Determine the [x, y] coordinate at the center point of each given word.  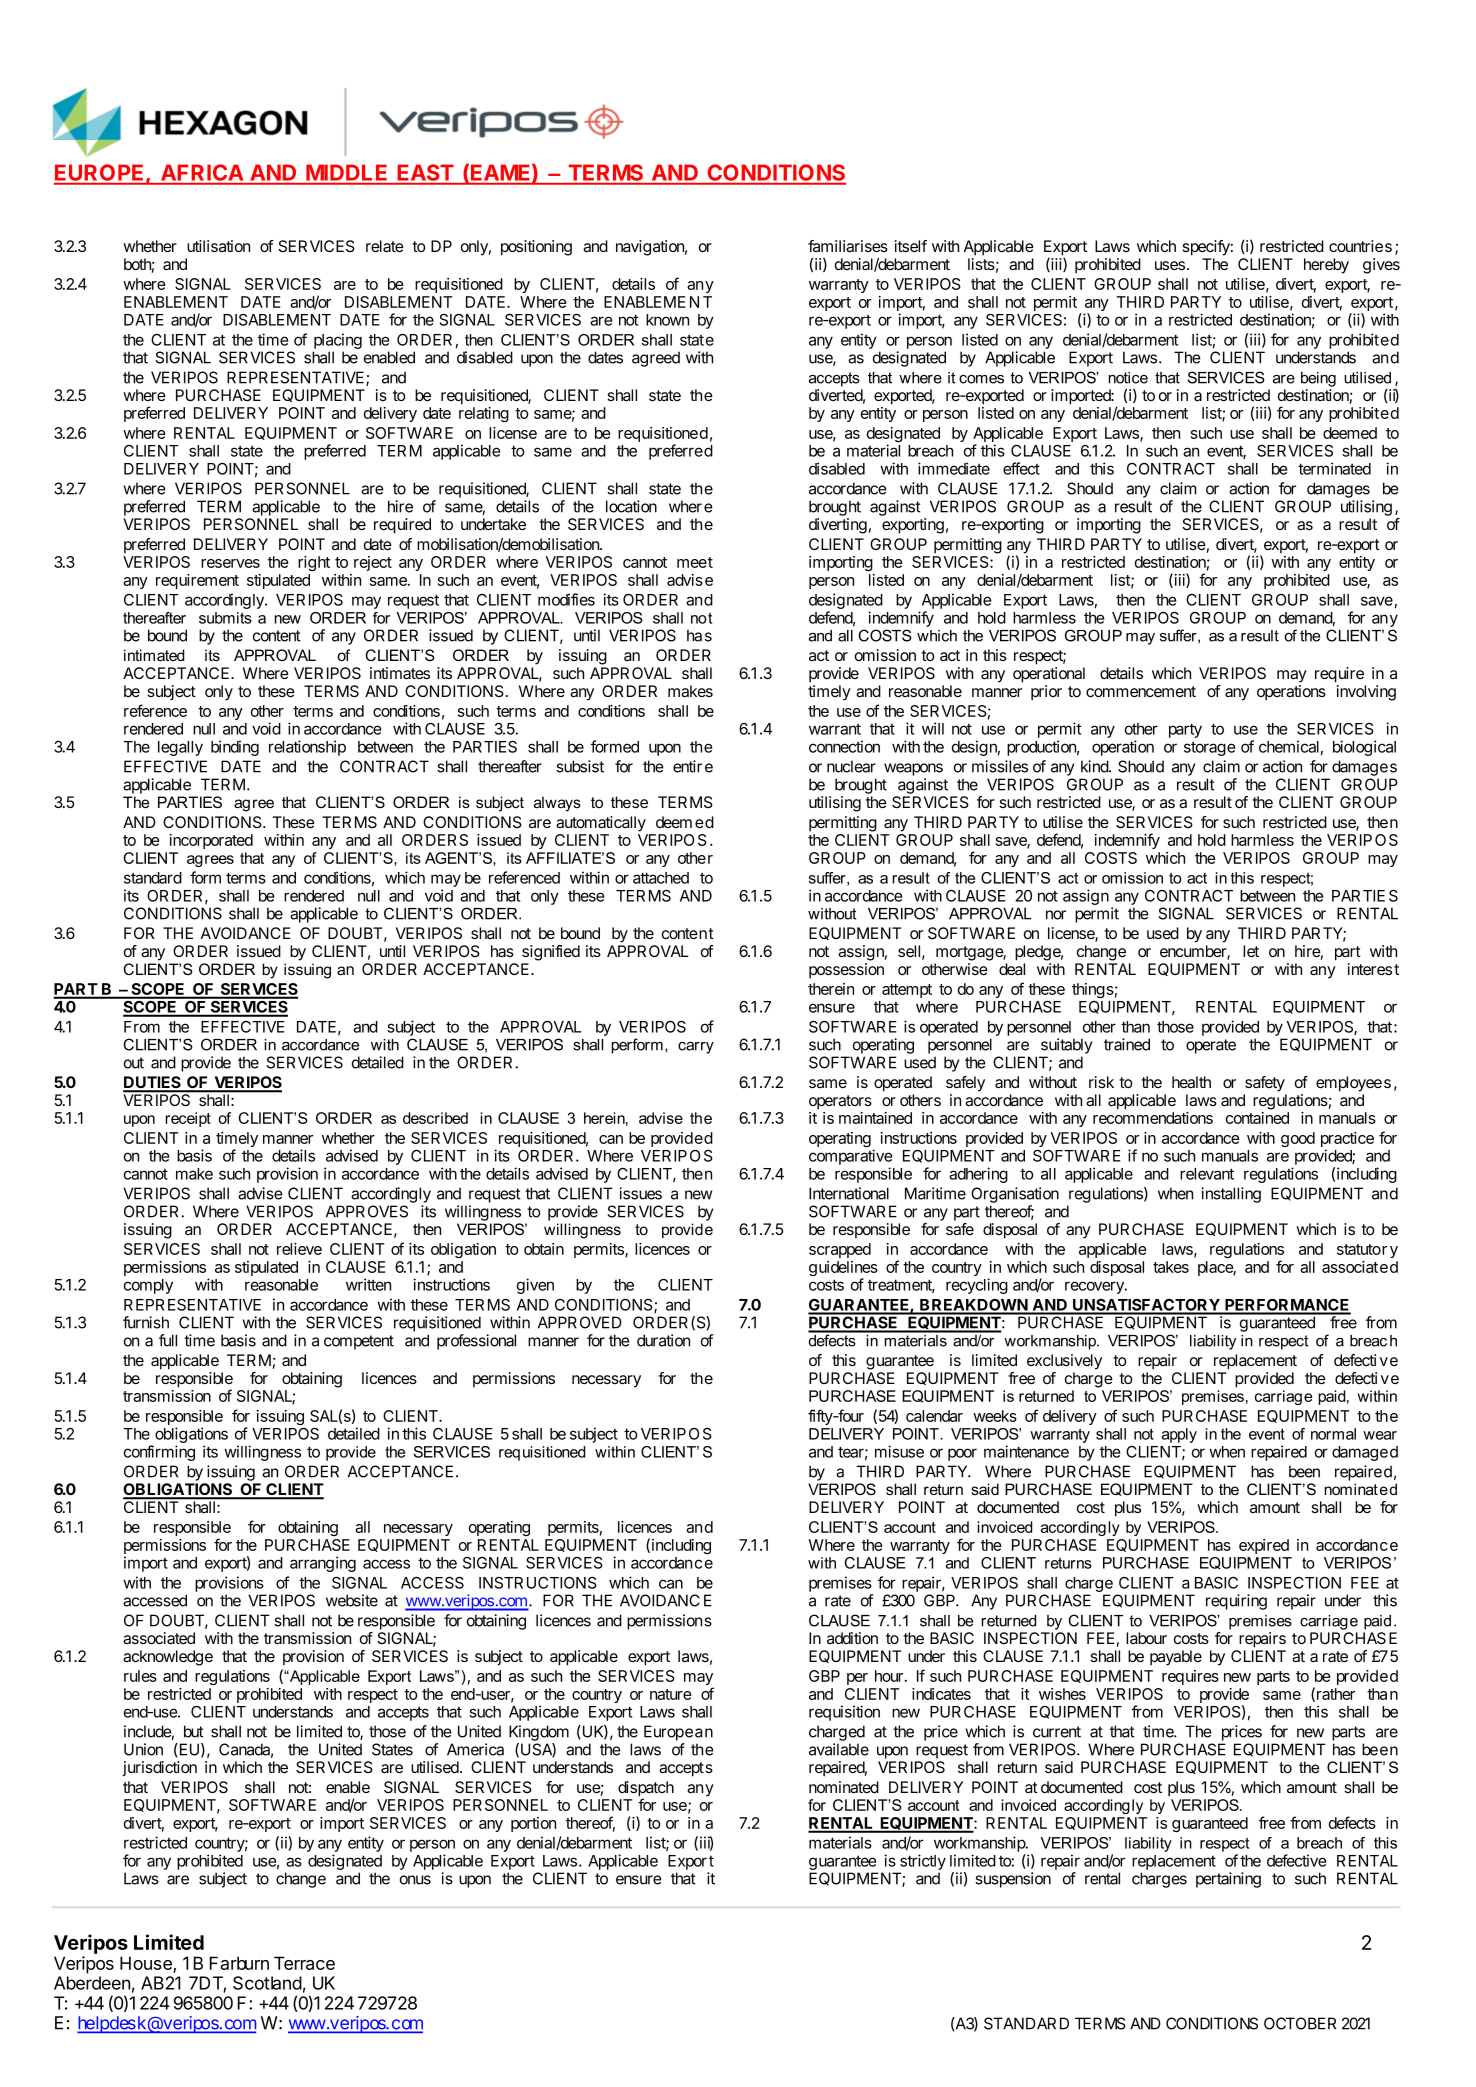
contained [1257, 1118]
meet [695, 562]
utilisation [218, 246]
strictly [923, 1862]
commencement [1141, 691]
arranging [323, 1564]
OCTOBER [1300, 2023]
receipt [188, 1119]
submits [225, 618]
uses [1170, 265]
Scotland [267, 1983]
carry [696, 1048]
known [667, 320]
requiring [1236, 1602]
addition [852, 1638]
